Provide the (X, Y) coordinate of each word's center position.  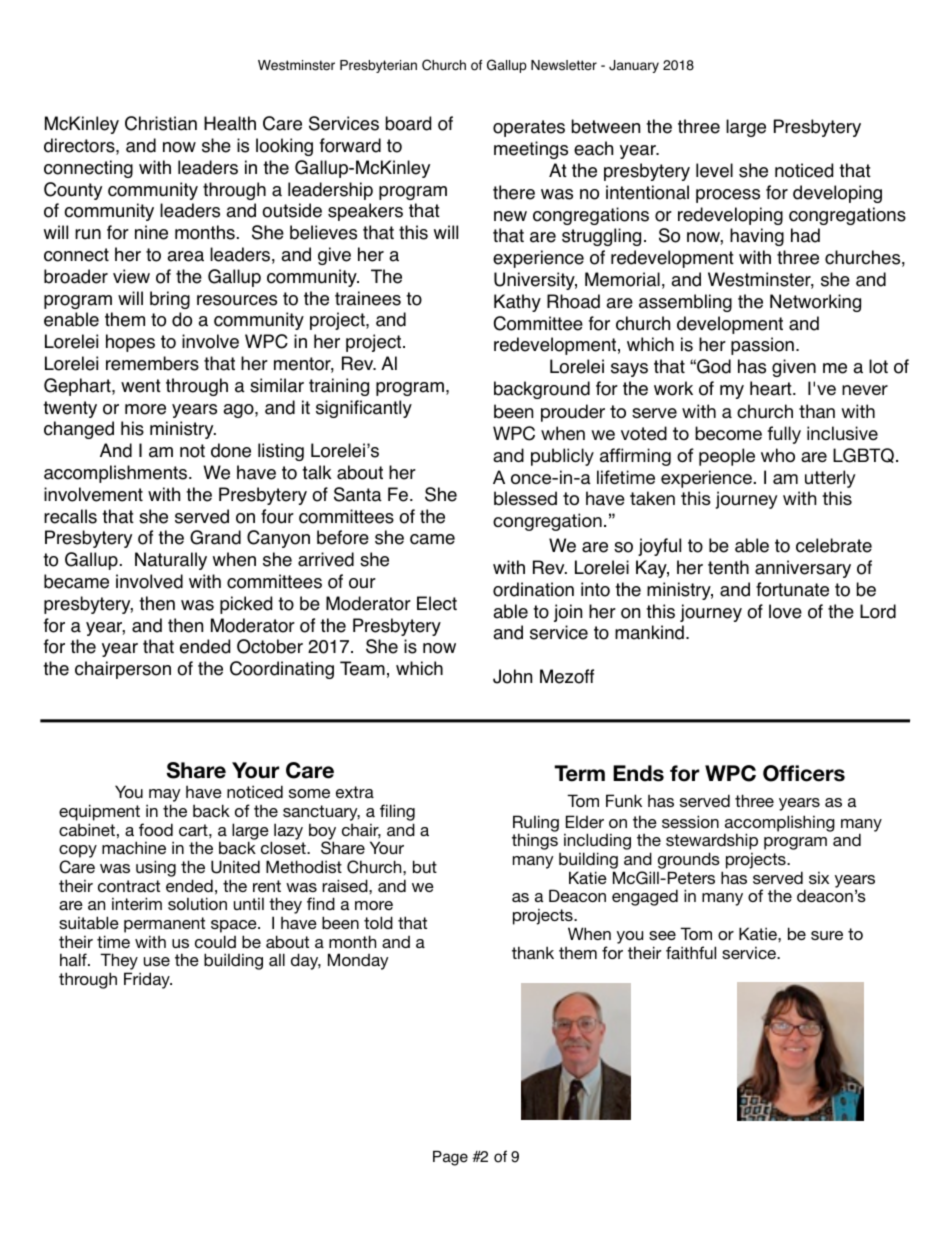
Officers (804, 773)
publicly (562, 457)
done (231, 450)
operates (529, 128)
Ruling (536, 824)
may (164, 797)
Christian (161, 123)
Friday (148, 980)
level (714, 170)
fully (784, 435)
